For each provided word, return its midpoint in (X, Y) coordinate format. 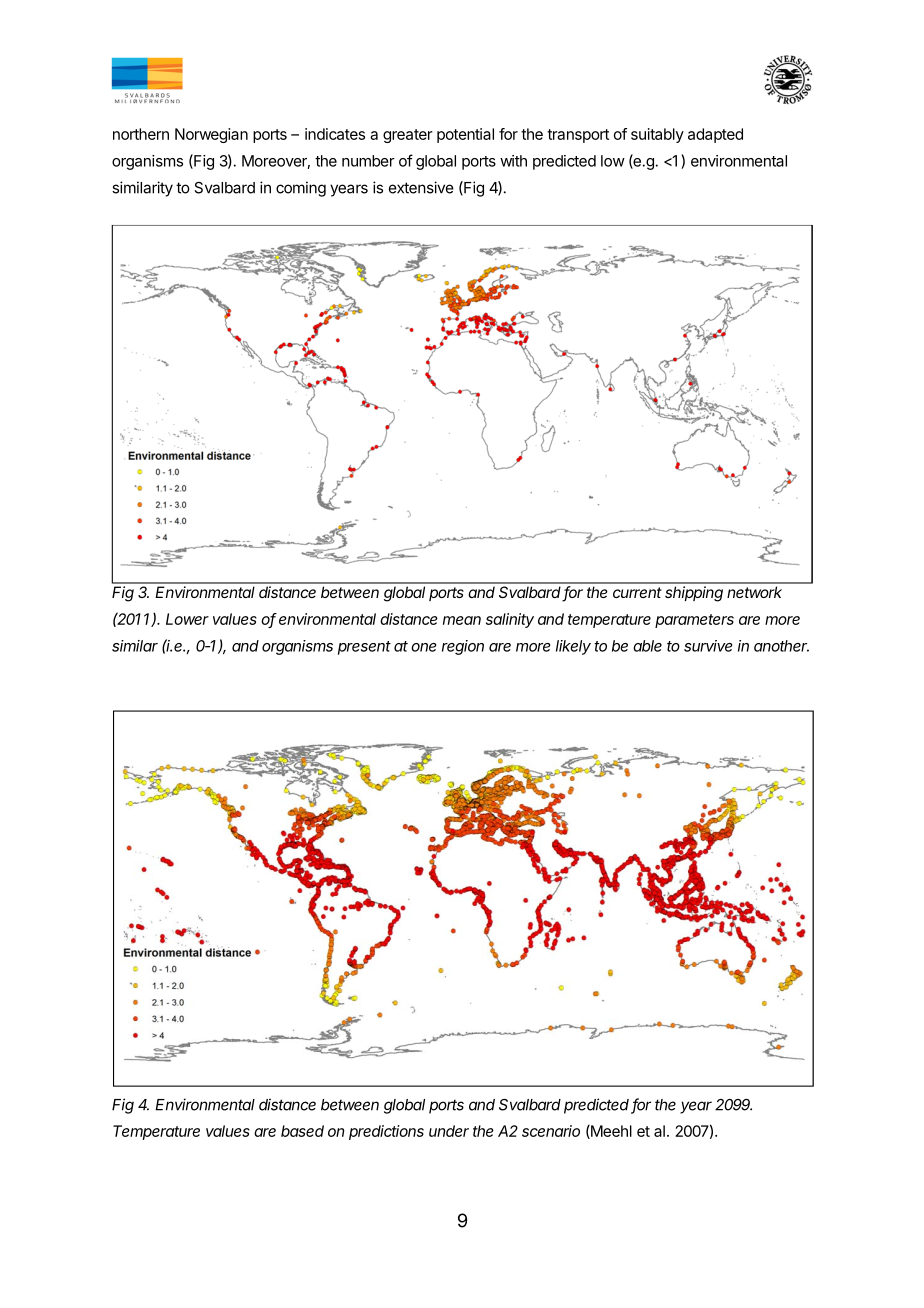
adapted (715, 135)
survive (708, 646)
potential (465, 135)
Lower (187, 619)
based (302, 1131)
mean (462, 620)
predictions (386, 1132)
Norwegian (211, 135)
